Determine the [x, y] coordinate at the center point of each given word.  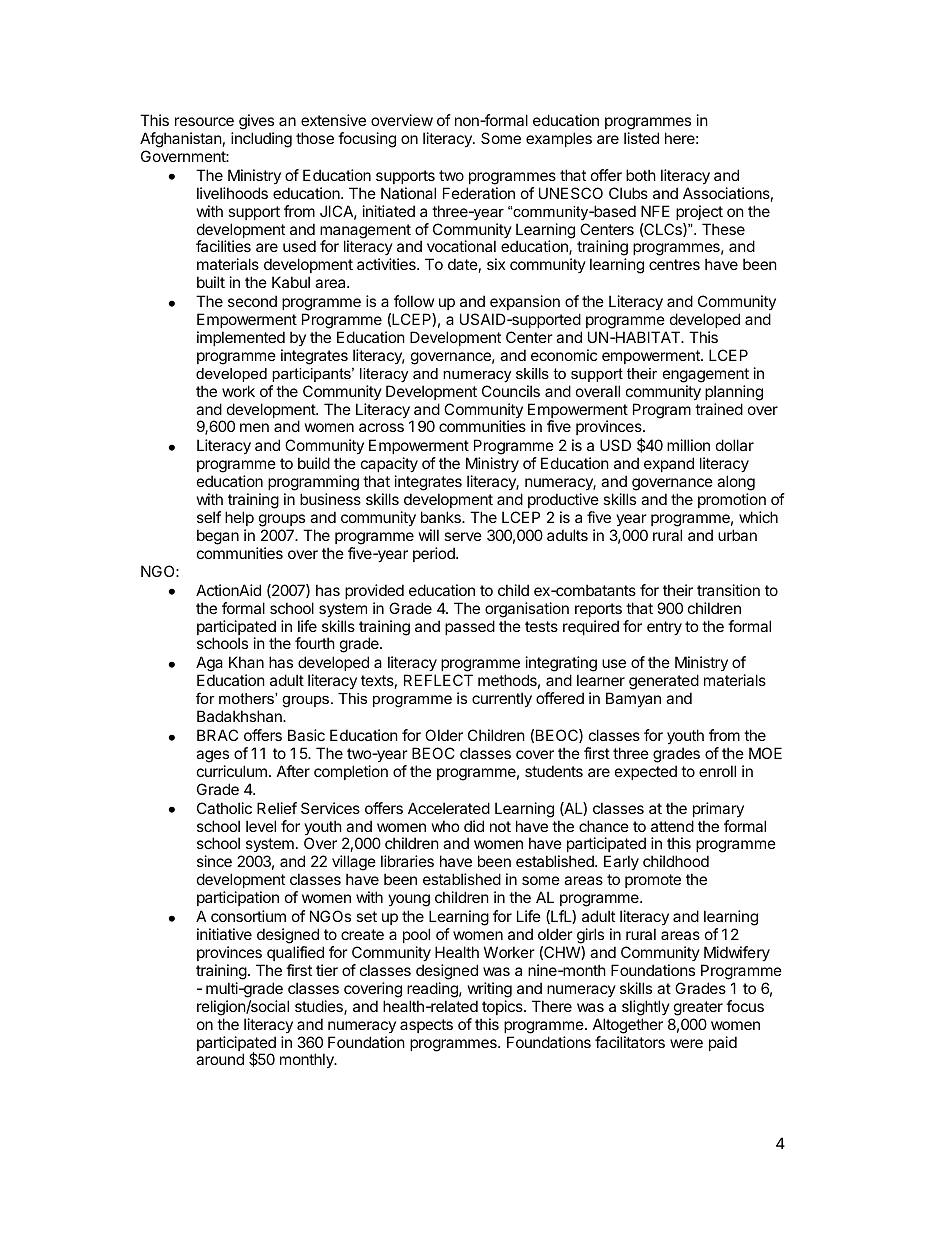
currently [502, 699]
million [688, 445]
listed [641, 138]
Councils [511, 391]
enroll [717, 771]
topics [503, 1007]
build [314, 463]
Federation [479, 193]
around [220, 1059]
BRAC [217, 735]
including [261, 140]
